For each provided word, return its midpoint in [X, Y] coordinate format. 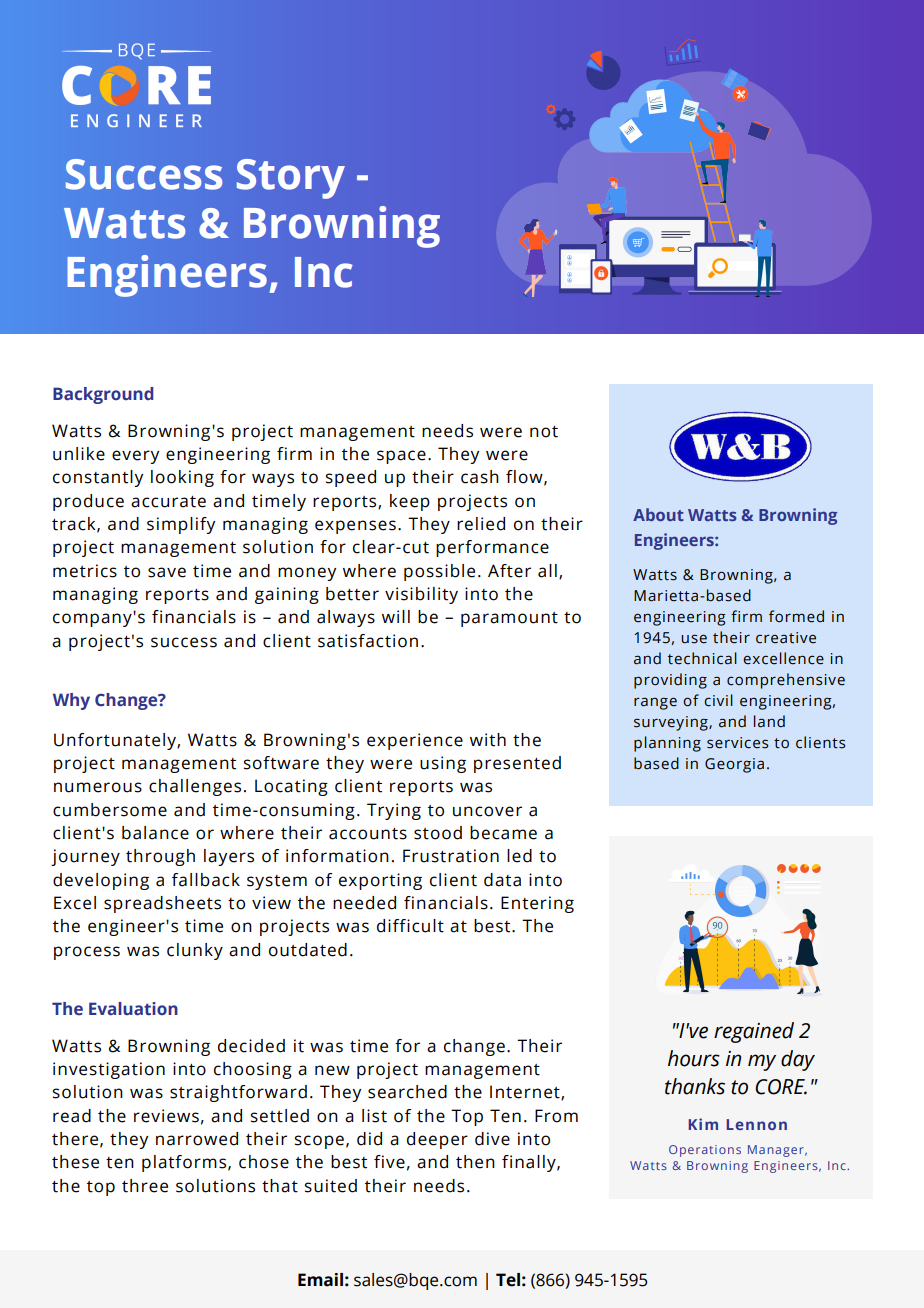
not [544, 432]
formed [796, 616]
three [145, 1186]
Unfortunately [116, 741]
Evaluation [133, 1009]
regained [754, 1032]
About [658, 514]
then [475, 1162]
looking [182, 478]
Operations [705, 1151]
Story [291, 179]
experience [415, 741]
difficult [410, 926]
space [401, 457]
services [737, 743]
